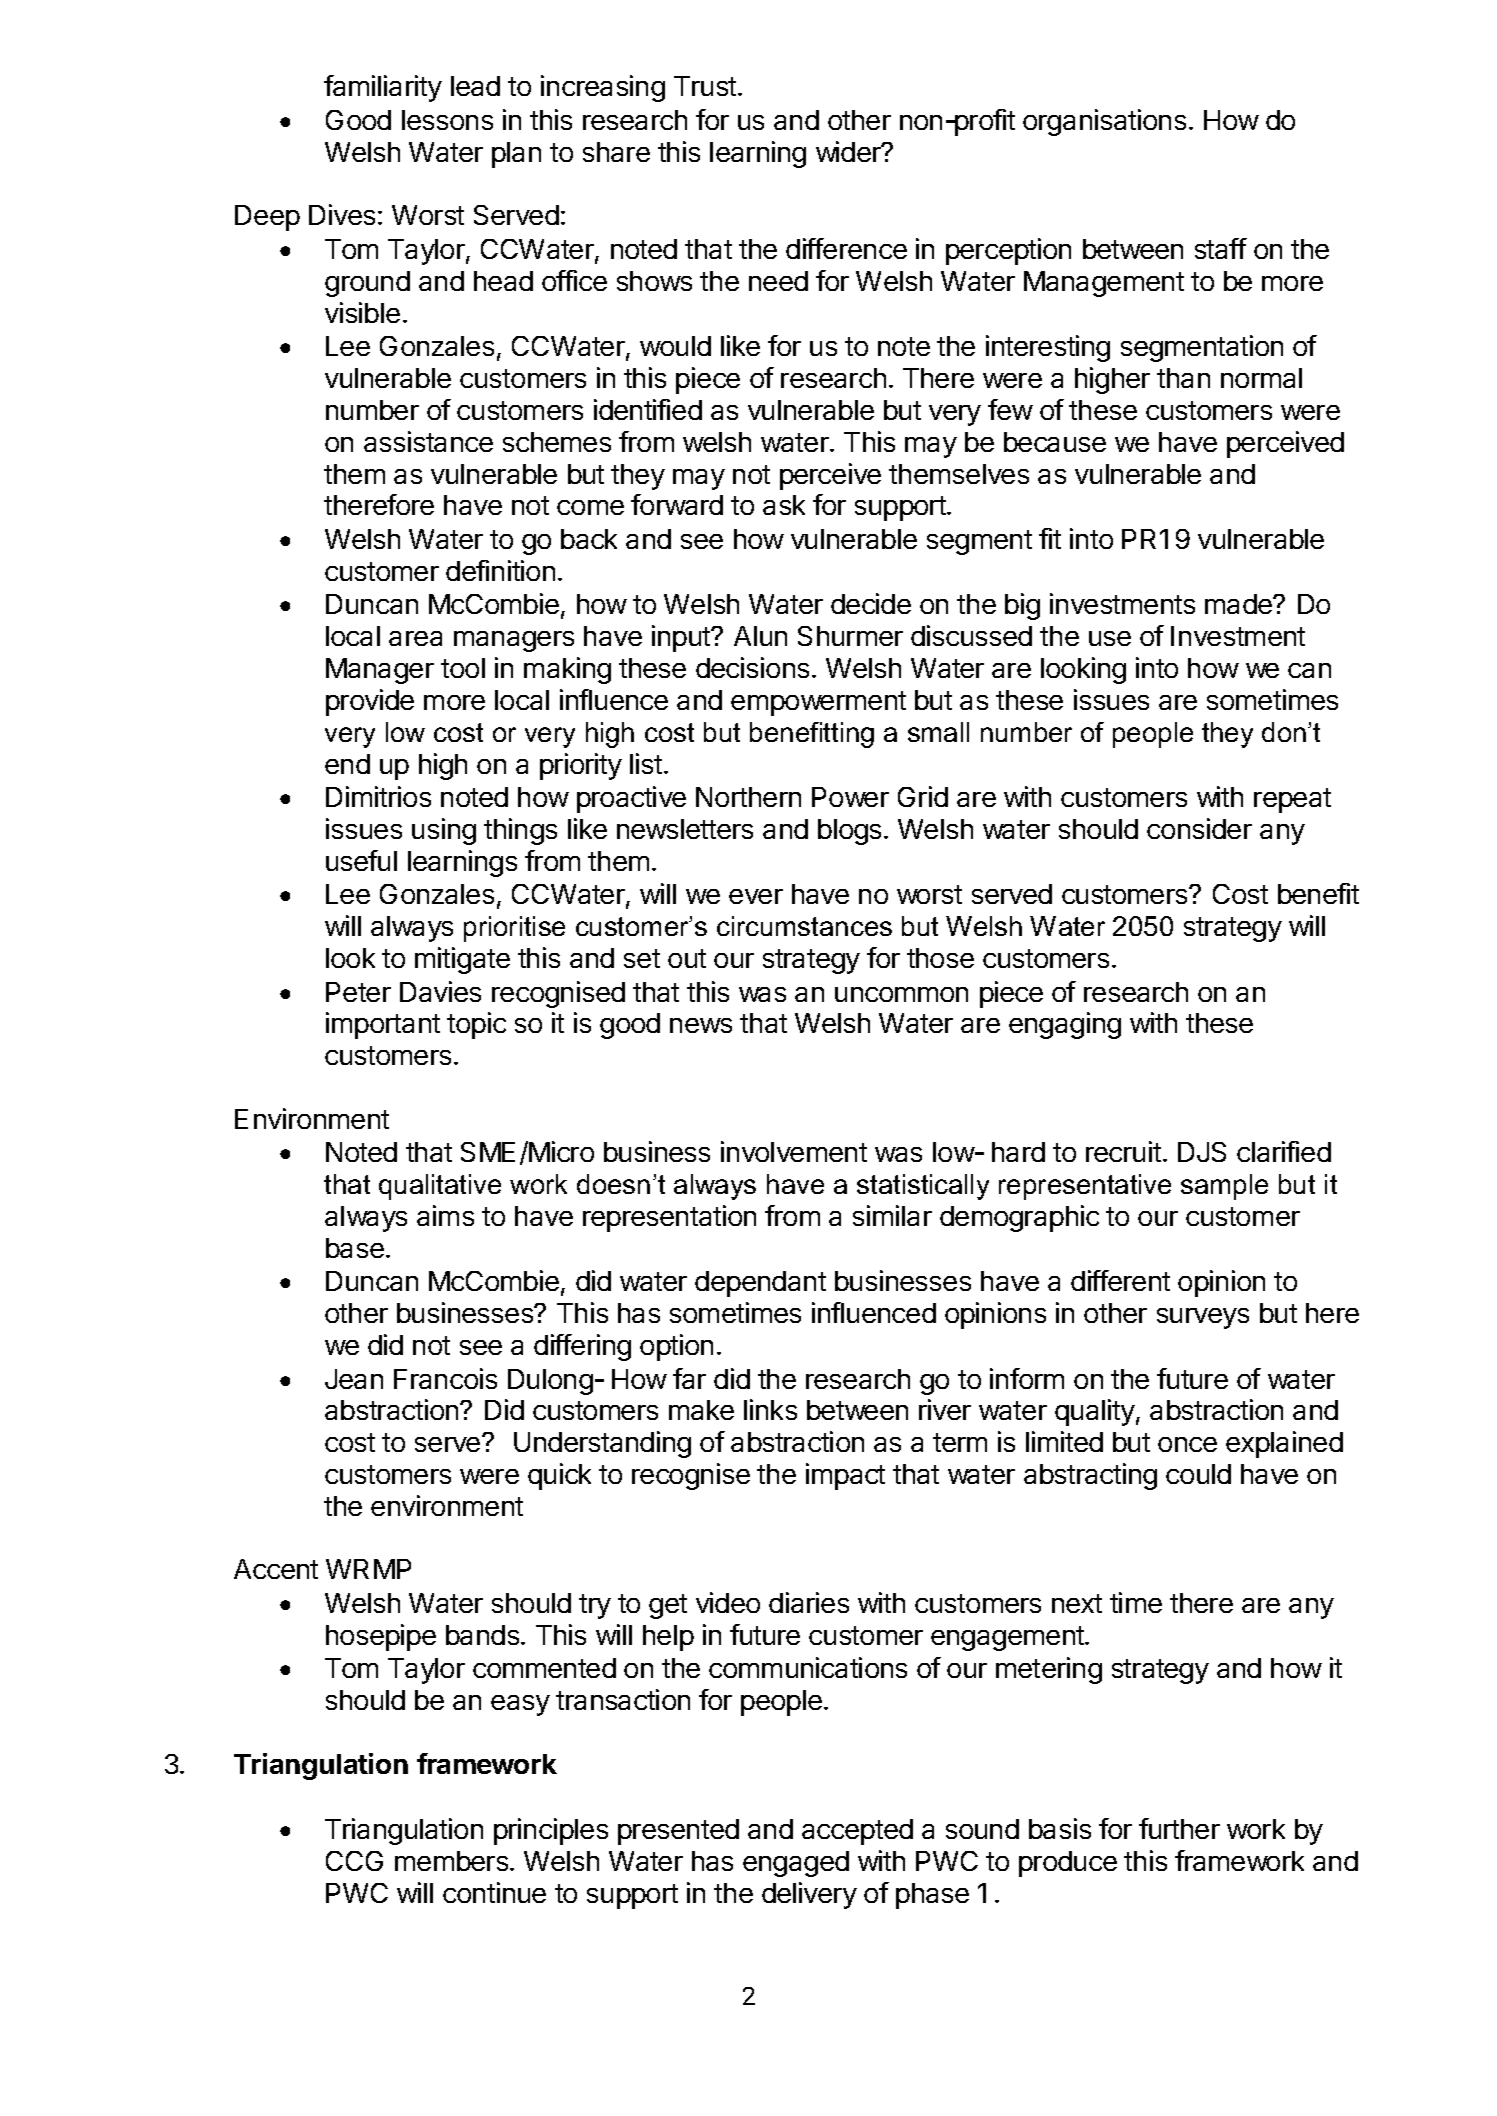 The width and height of the page is (1497, 2116). Describe the element at coordinates (1239, 604) in the page. I see `made` at that location.
